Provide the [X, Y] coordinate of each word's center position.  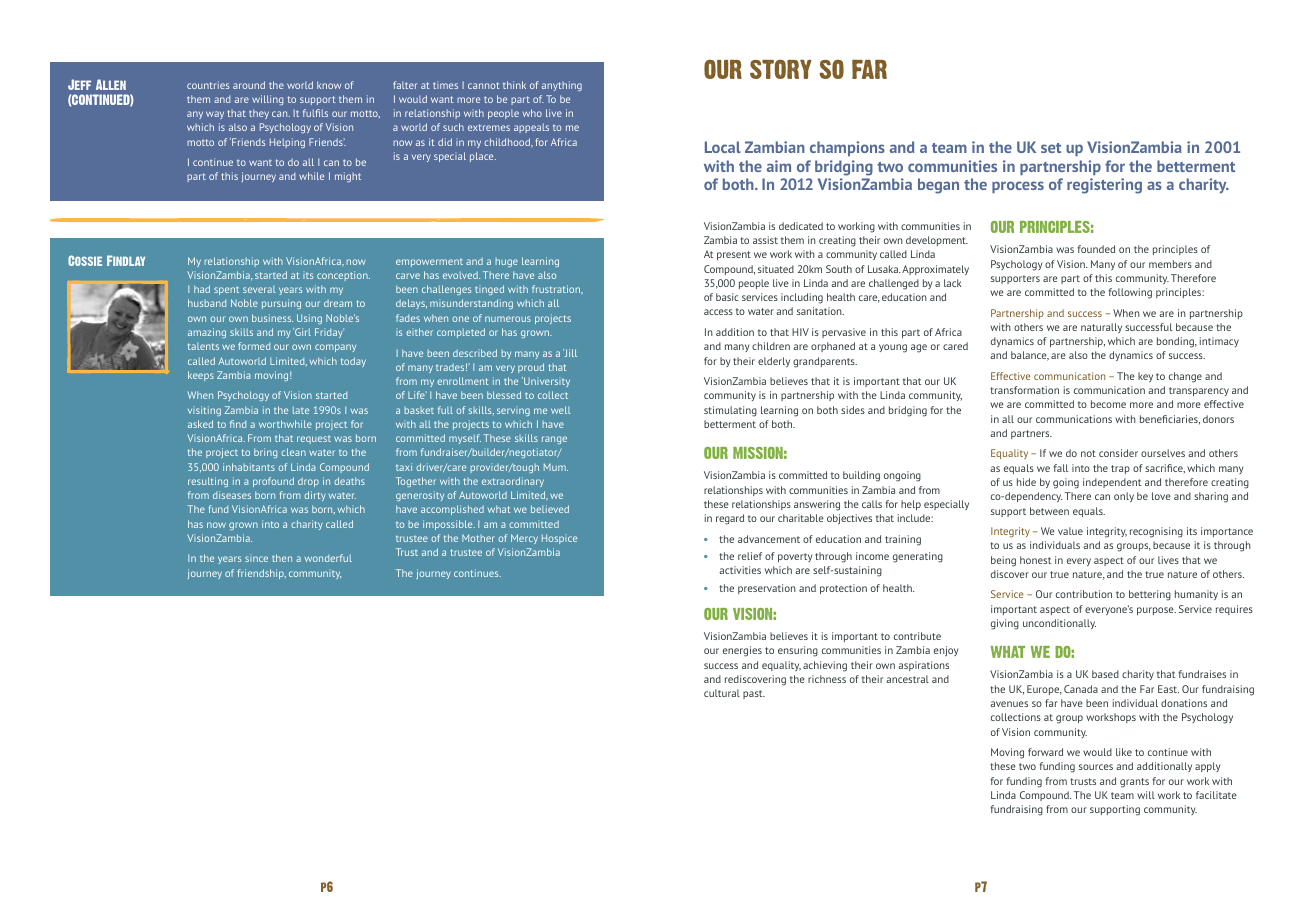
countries [208, 85]
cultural [722, 693]
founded [1096, 249]
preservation [767, 589]
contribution [1084, 594]
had [202, 289]
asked [200, 424]
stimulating [730, 411]
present [734, 255]
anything [562, 86]
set [1051, 148]
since [256, 559]
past [754, 694]
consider [1118, 453]
